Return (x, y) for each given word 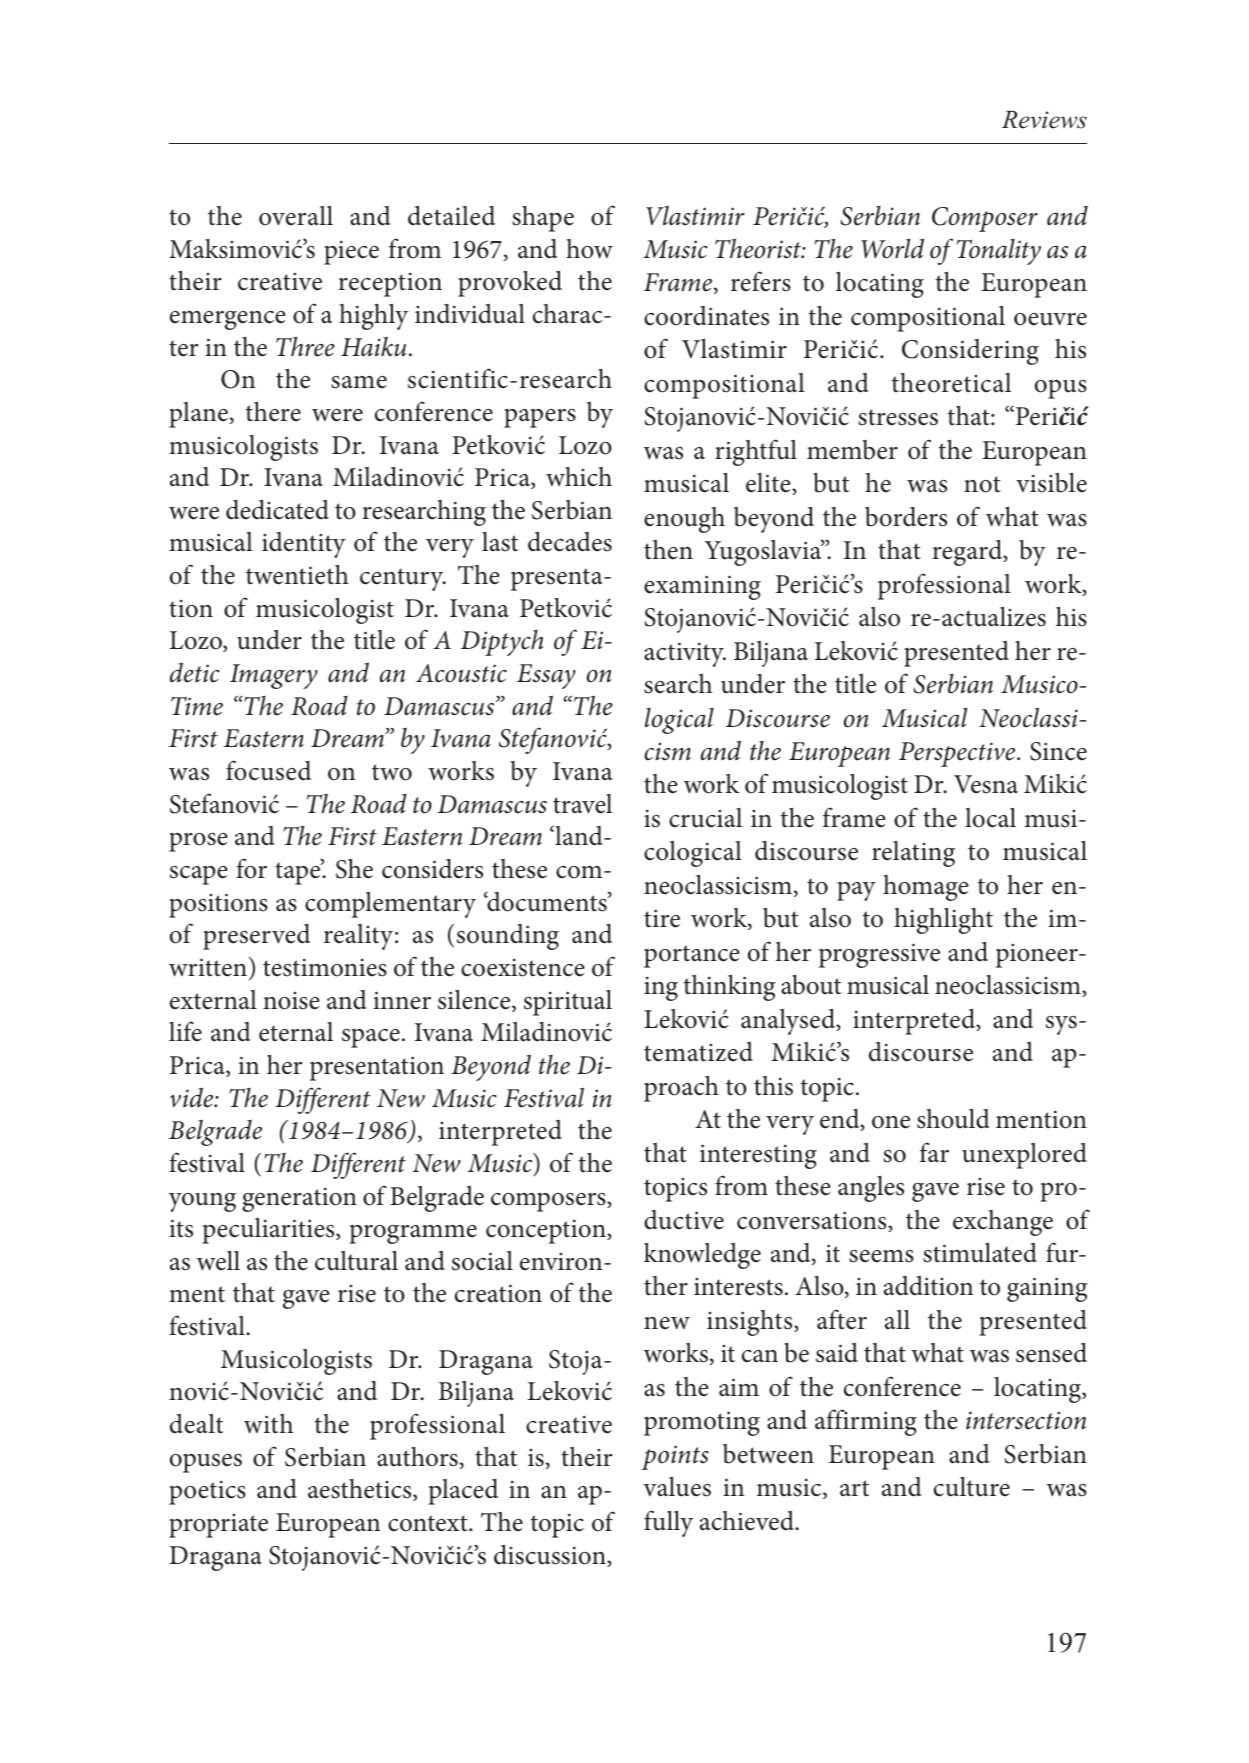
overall (296, 216)
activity (685, 654)
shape (543, 219)
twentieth (297, 574)
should (953, 1119)
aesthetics (361, 1490)
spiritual (568, 1003)
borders (906, 517)
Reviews (1044, 120)
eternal (296, 1032)
